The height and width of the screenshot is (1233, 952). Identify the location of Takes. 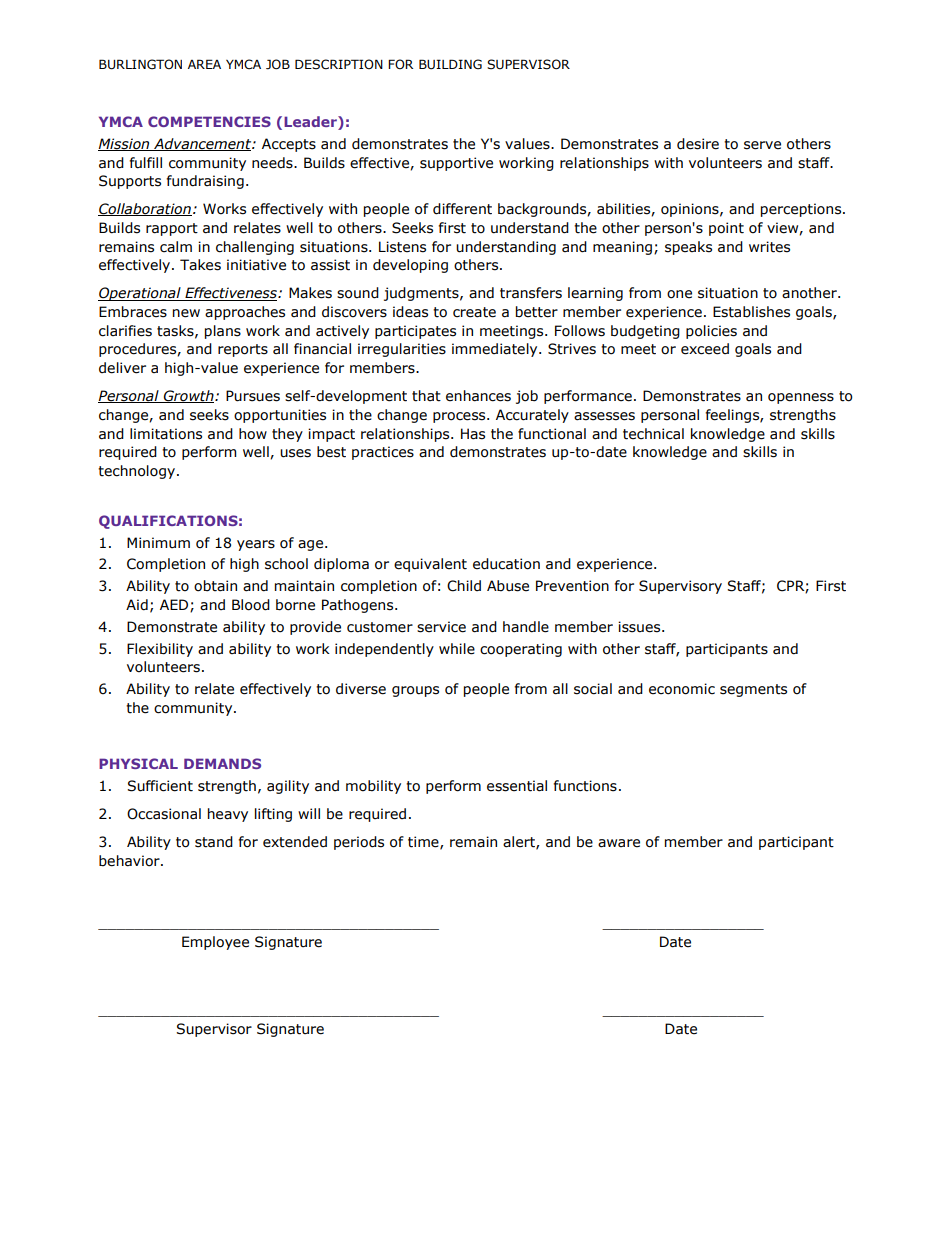
(200, 265).
